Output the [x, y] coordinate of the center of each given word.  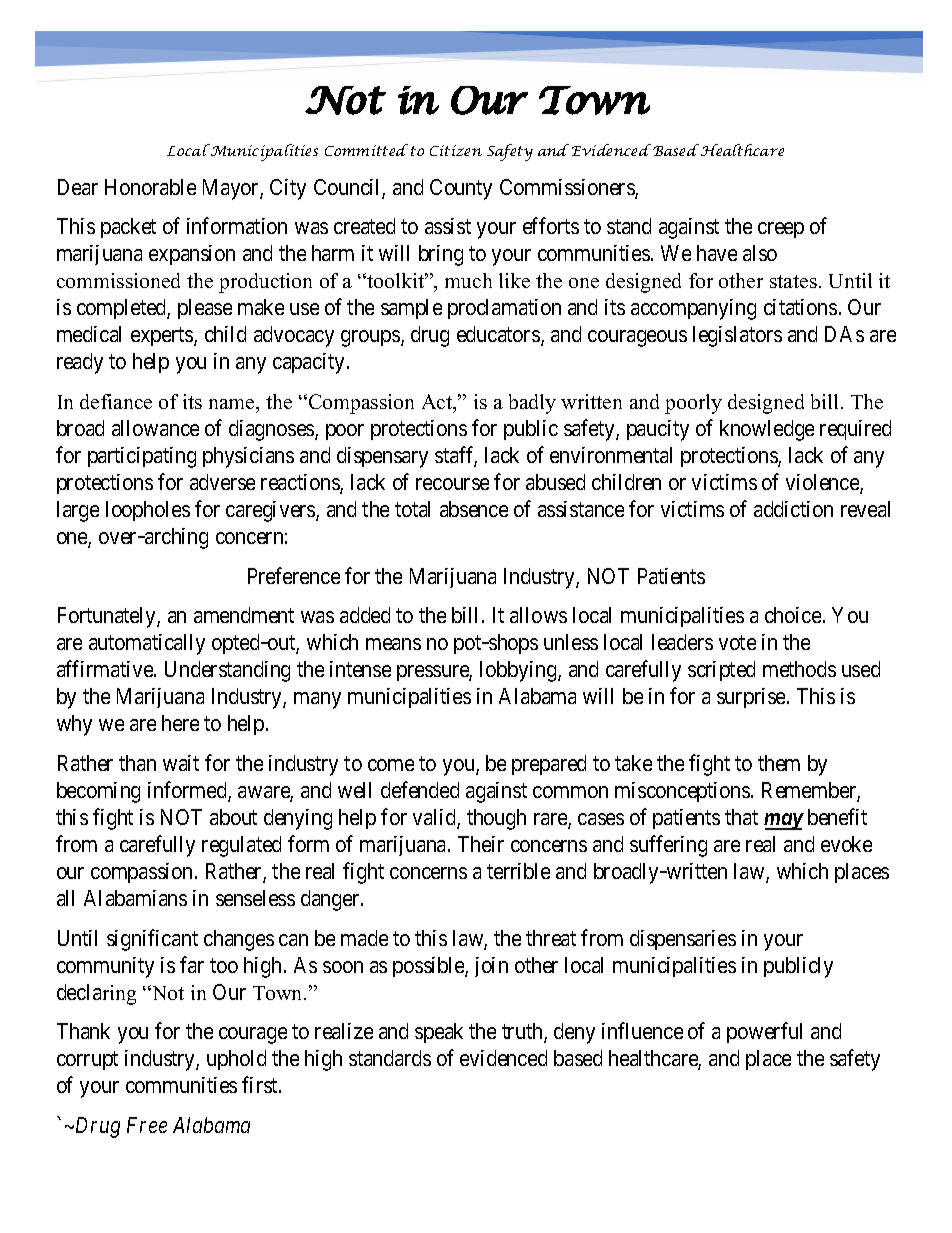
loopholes [148, 511]
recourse [452, 484]
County [461, 189]
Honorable [150, 187]
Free [147, 1125]
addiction [793, 509]
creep [781, 230]
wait [181, 763]
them [779, 763]
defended [420, 789]
